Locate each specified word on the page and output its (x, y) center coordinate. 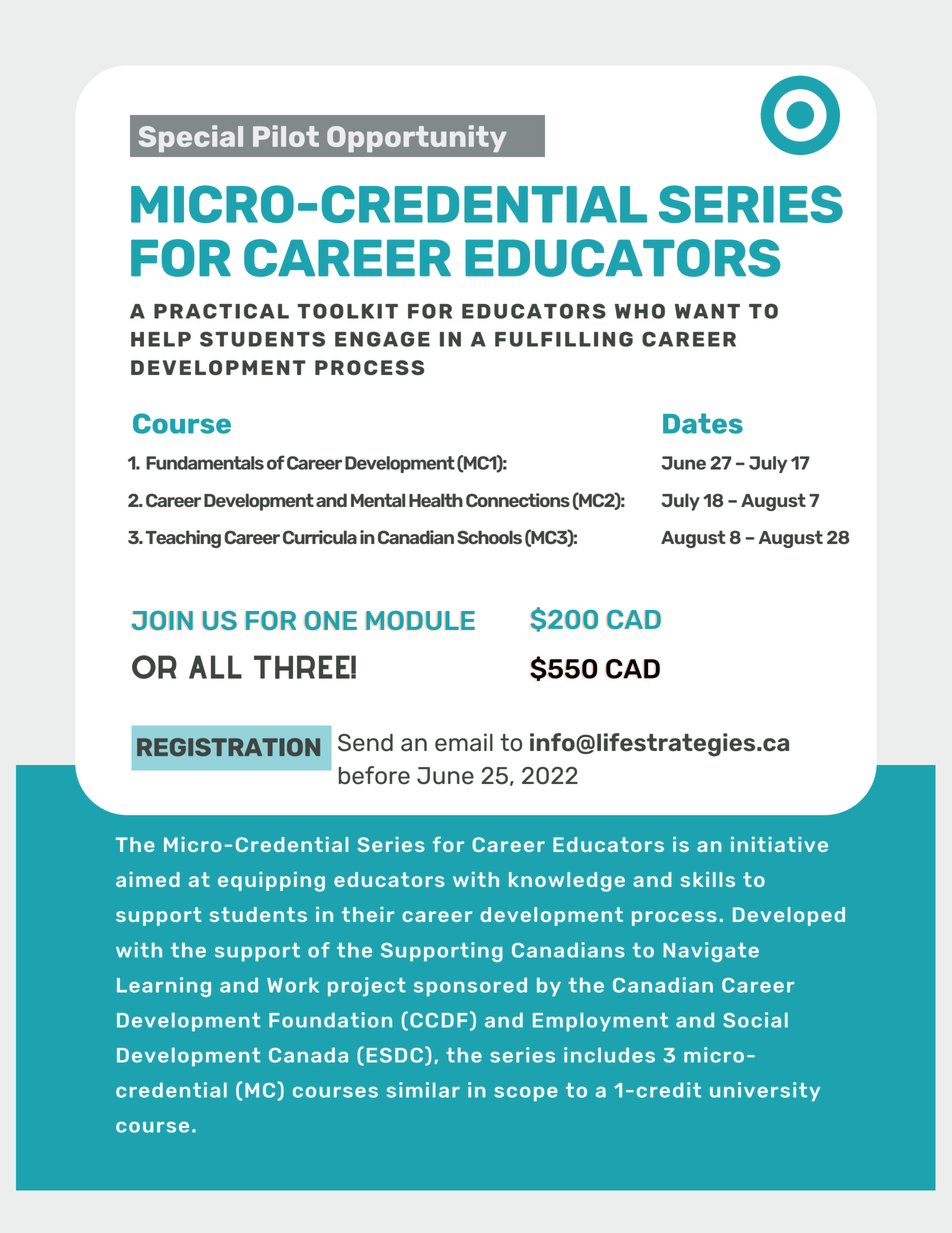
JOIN (162, 621)
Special (190, 138)
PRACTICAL (221, 311)
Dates (703, 423)
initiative (779, 844)
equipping (271, 882)
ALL (215, 667)
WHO (640, 311)
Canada (308, 1055)
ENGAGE (382, 339)
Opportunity (417, 138)
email (464, 742)
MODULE (420, 621)
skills (708, 879)
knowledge (567, 882)
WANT (707, 311)
